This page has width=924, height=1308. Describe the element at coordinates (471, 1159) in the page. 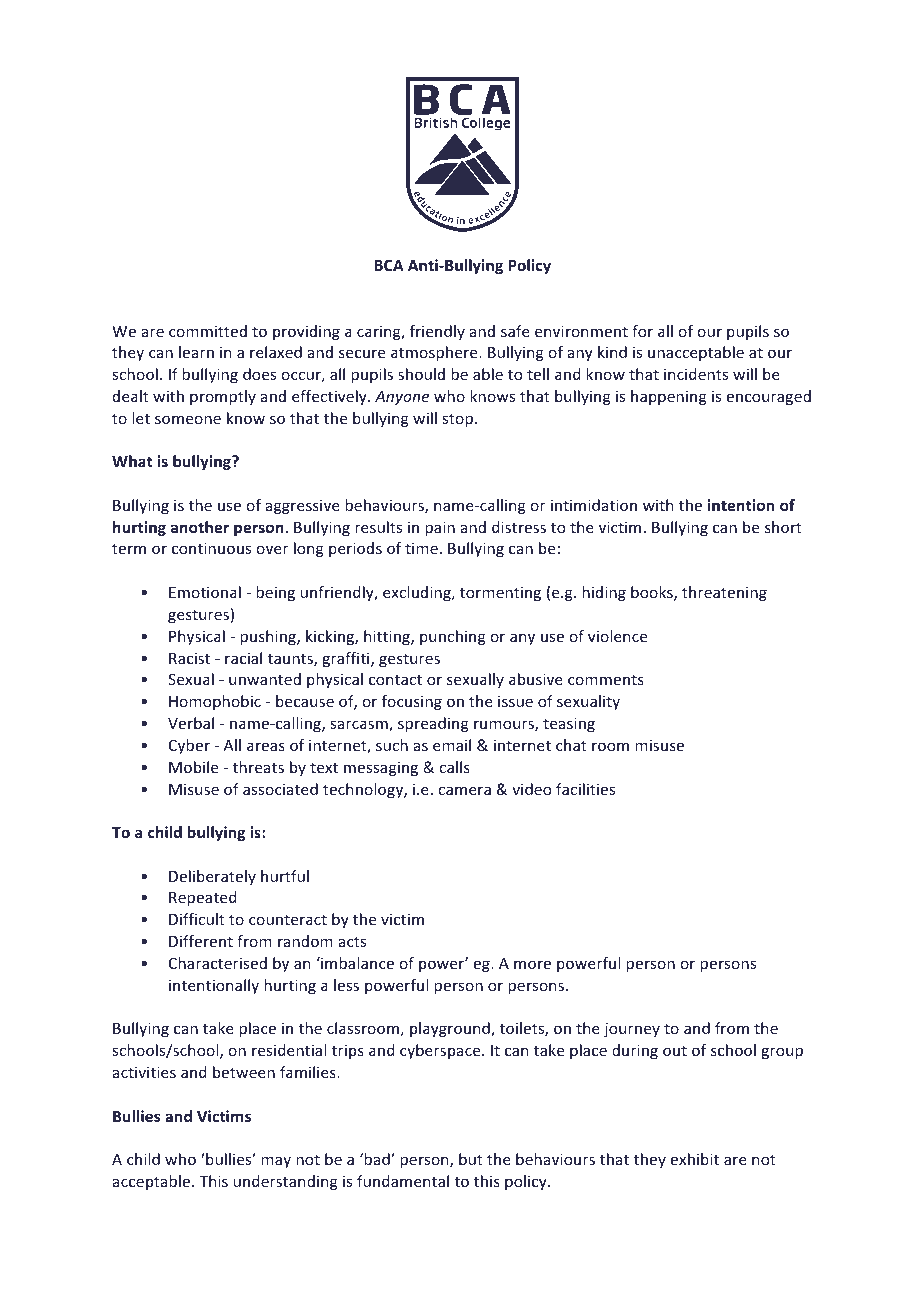

I see `but` at that location.
